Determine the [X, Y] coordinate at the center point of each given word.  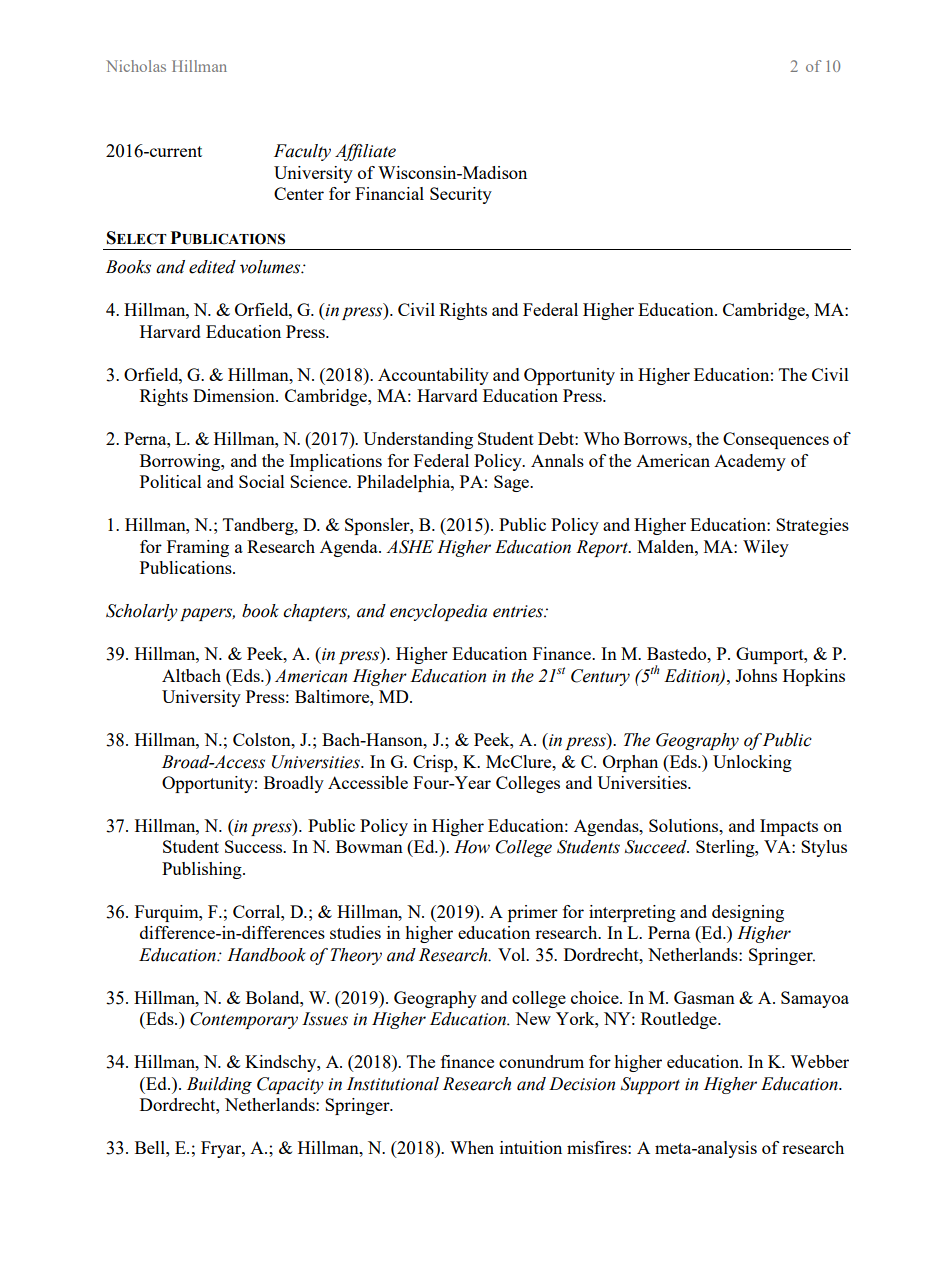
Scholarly [142, 612]
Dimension [235, 395]
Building [219, 1085]
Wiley [766, 548]
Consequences [776, 440]
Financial [389, 193]
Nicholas [136, 66]
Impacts [789, 827]
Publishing [203, 870]
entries [519, 611]
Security [461, 195]
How [472, 847]
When [472, 1147]
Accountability [433, 376]
